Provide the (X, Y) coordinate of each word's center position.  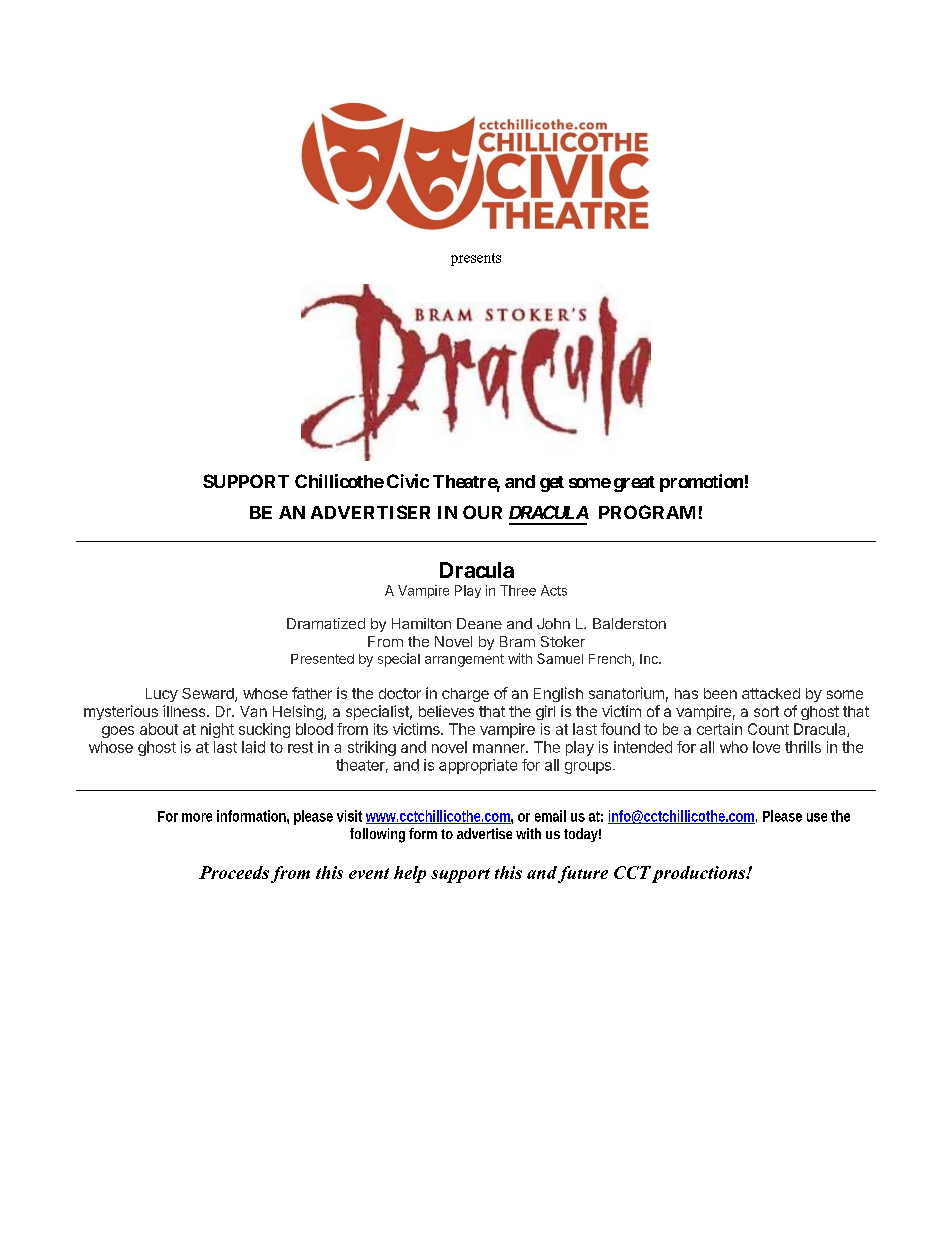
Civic (408, 481)
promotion (701, 483)
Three (518, 590)
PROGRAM (647, 512)
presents (476, 259)
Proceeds (234, 872)
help (410, 874)
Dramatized (326, 623)
